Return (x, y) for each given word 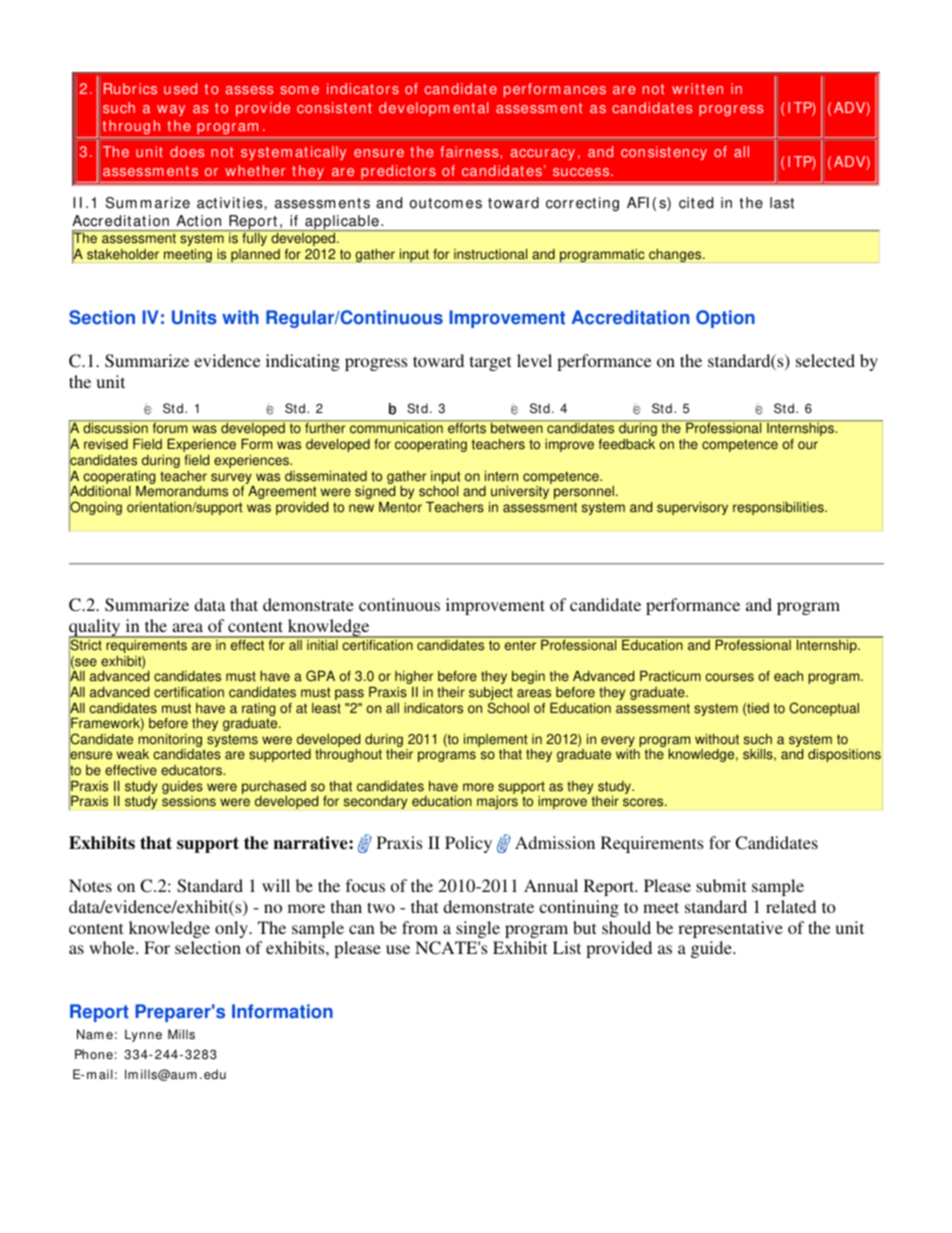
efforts (467, 428)
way (171, 110)
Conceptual (824, 709)
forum (170, 428)
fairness (470, 152)
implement (496, 742)
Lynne (143, 1035)
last (782, 203)
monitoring (171, 742)
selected (825, 360)
